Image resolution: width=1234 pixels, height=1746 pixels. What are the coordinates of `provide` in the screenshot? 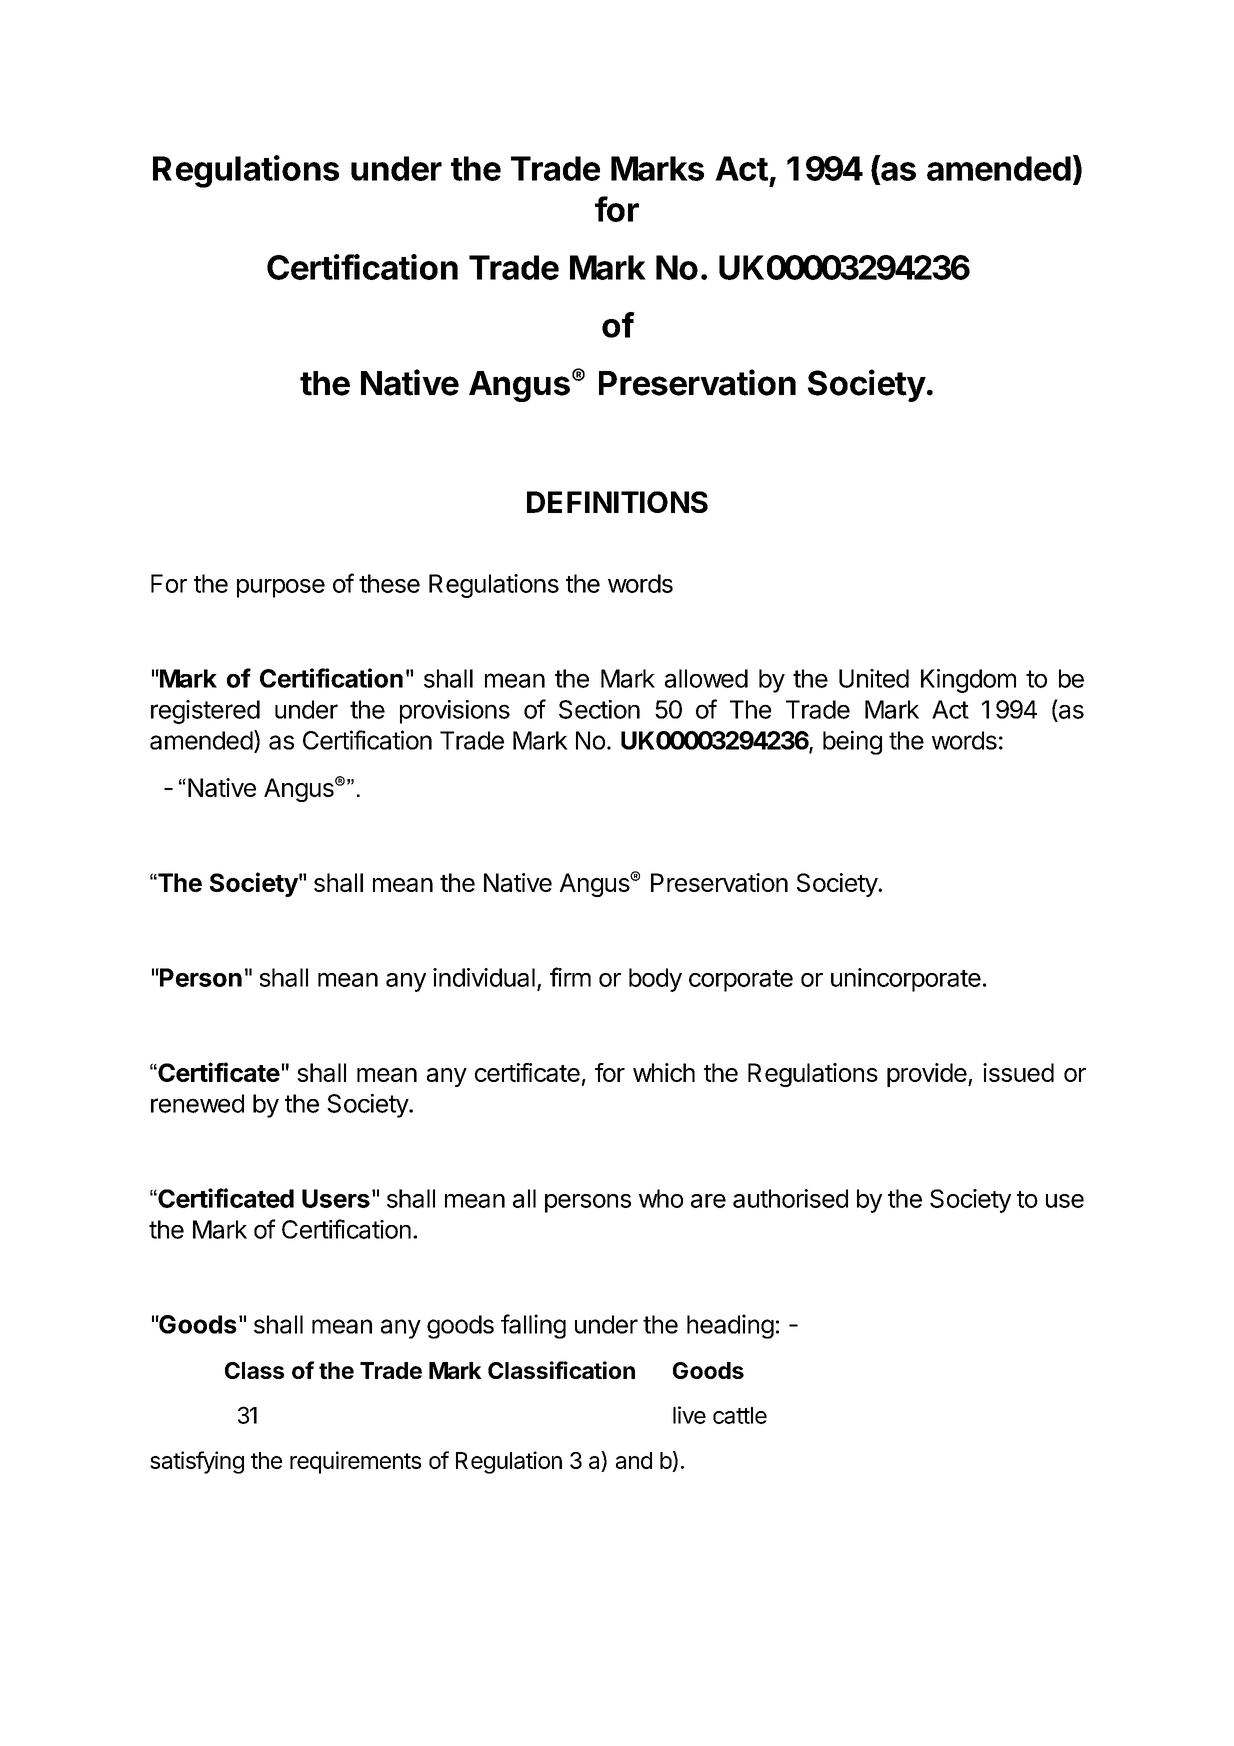 It's located at (927, 1075).
